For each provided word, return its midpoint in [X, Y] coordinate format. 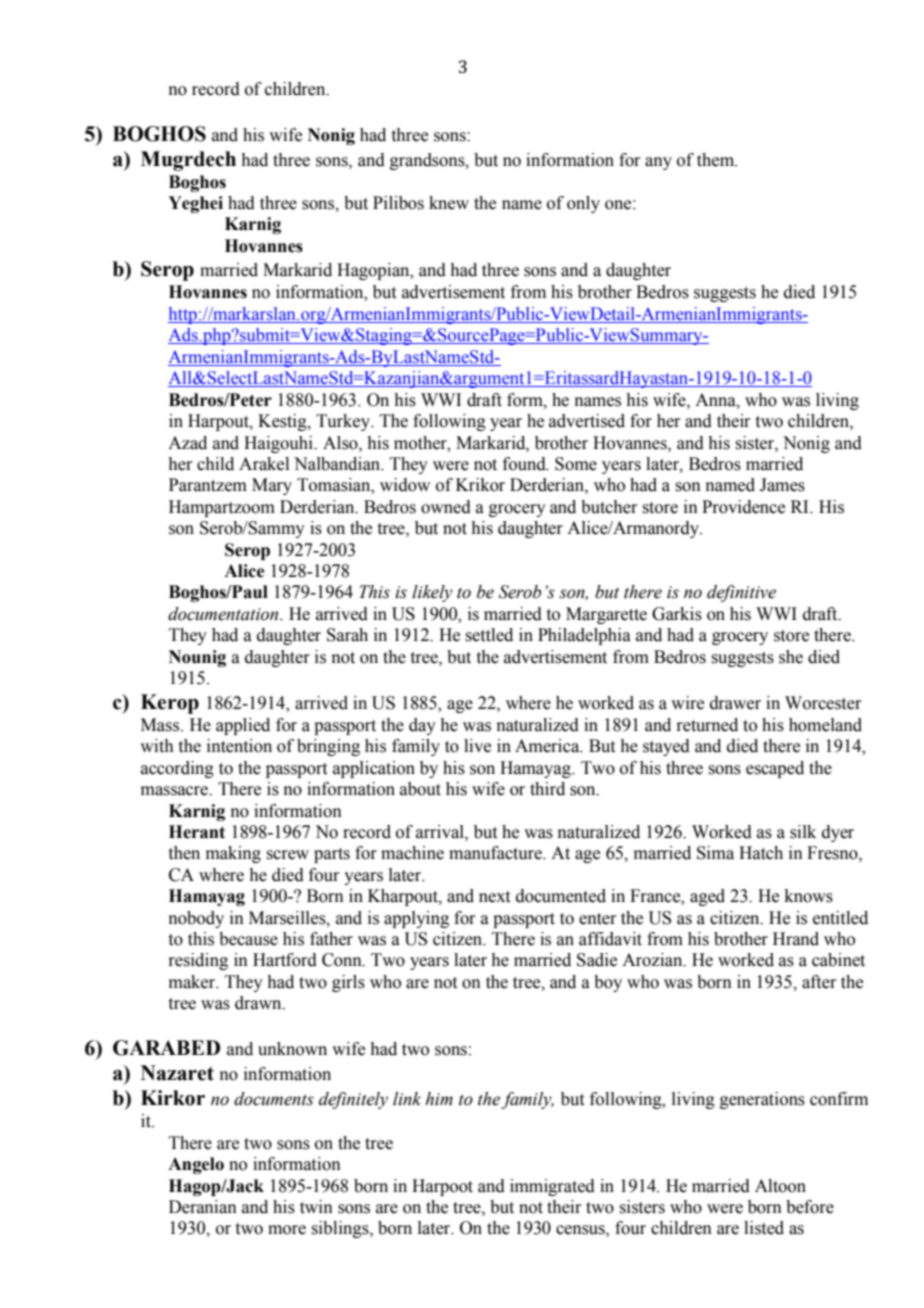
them [717, 160]
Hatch [761, 853]
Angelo [196, 1165]
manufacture [496, 853]
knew [449, 203]
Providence [743, 507]
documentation [224, 614]
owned [446, 507]
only [583, 204]
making [233, 854]
